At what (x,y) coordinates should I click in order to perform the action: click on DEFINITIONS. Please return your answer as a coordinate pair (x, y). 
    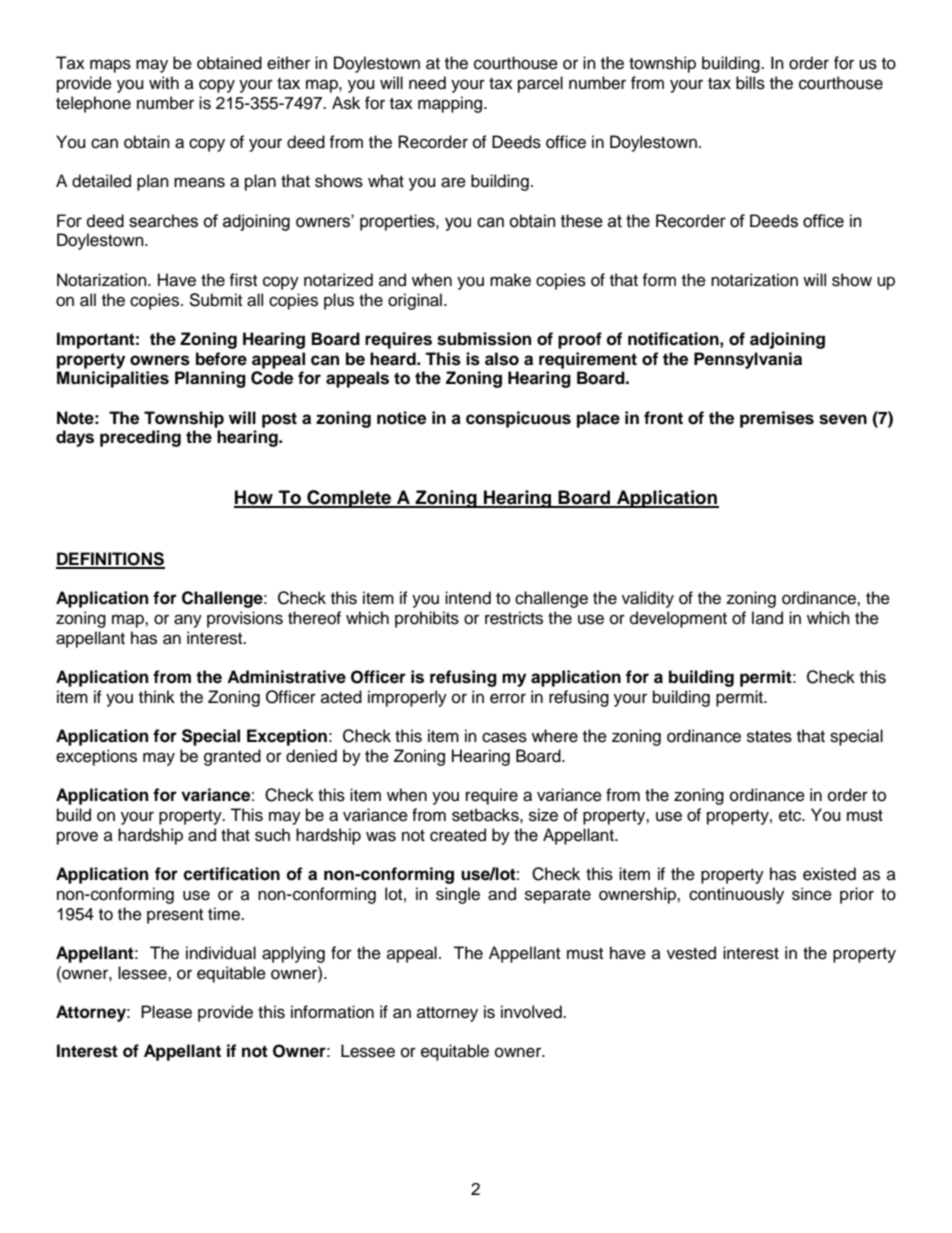
    Looking at the image, I should click on (110, 560).
